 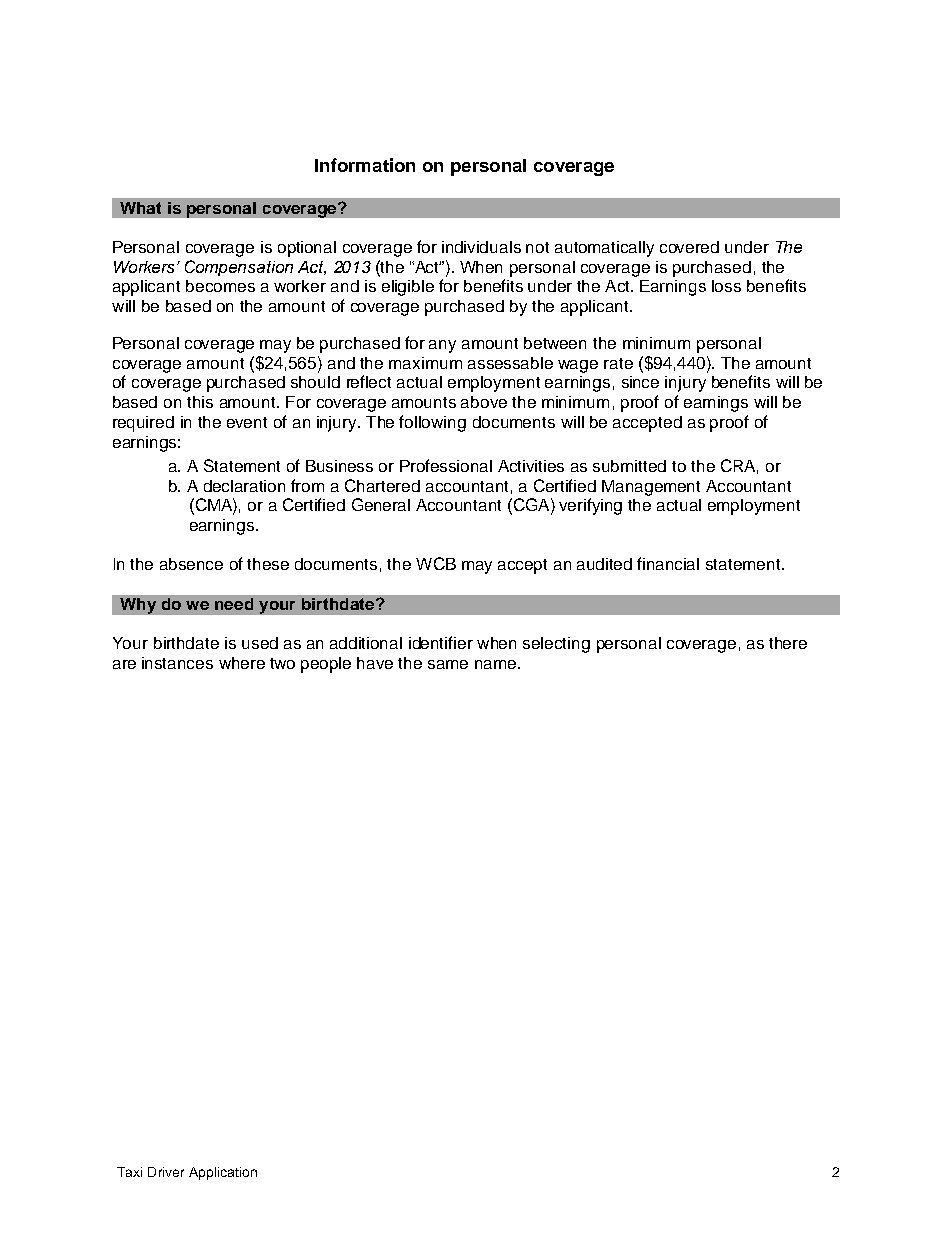 What do you see at coordinates (129, 1172) in the screenshot?
I see `Taxi` at bounding box center [129, 1172].
